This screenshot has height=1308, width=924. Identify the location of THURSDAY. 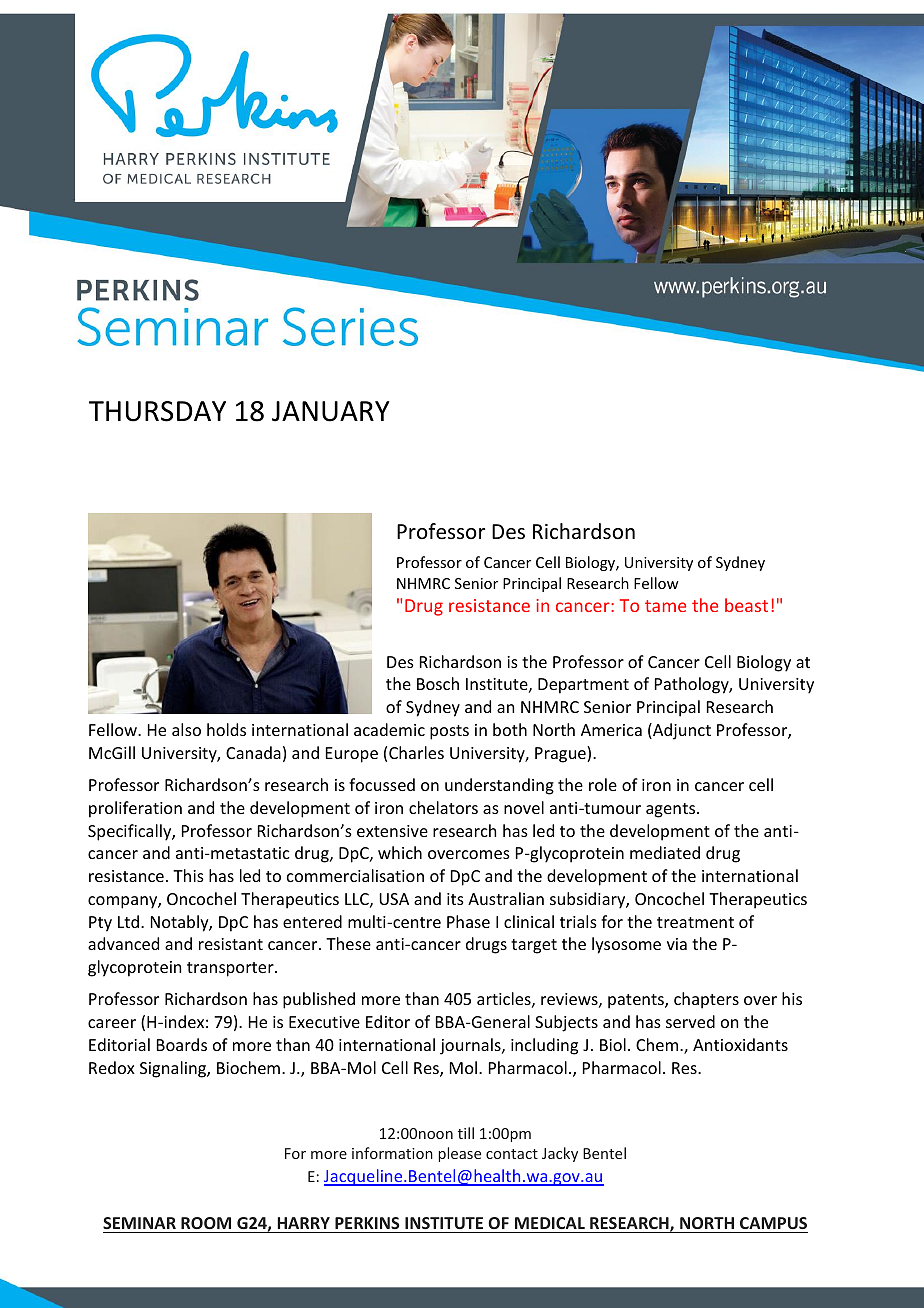
(157, 411).
